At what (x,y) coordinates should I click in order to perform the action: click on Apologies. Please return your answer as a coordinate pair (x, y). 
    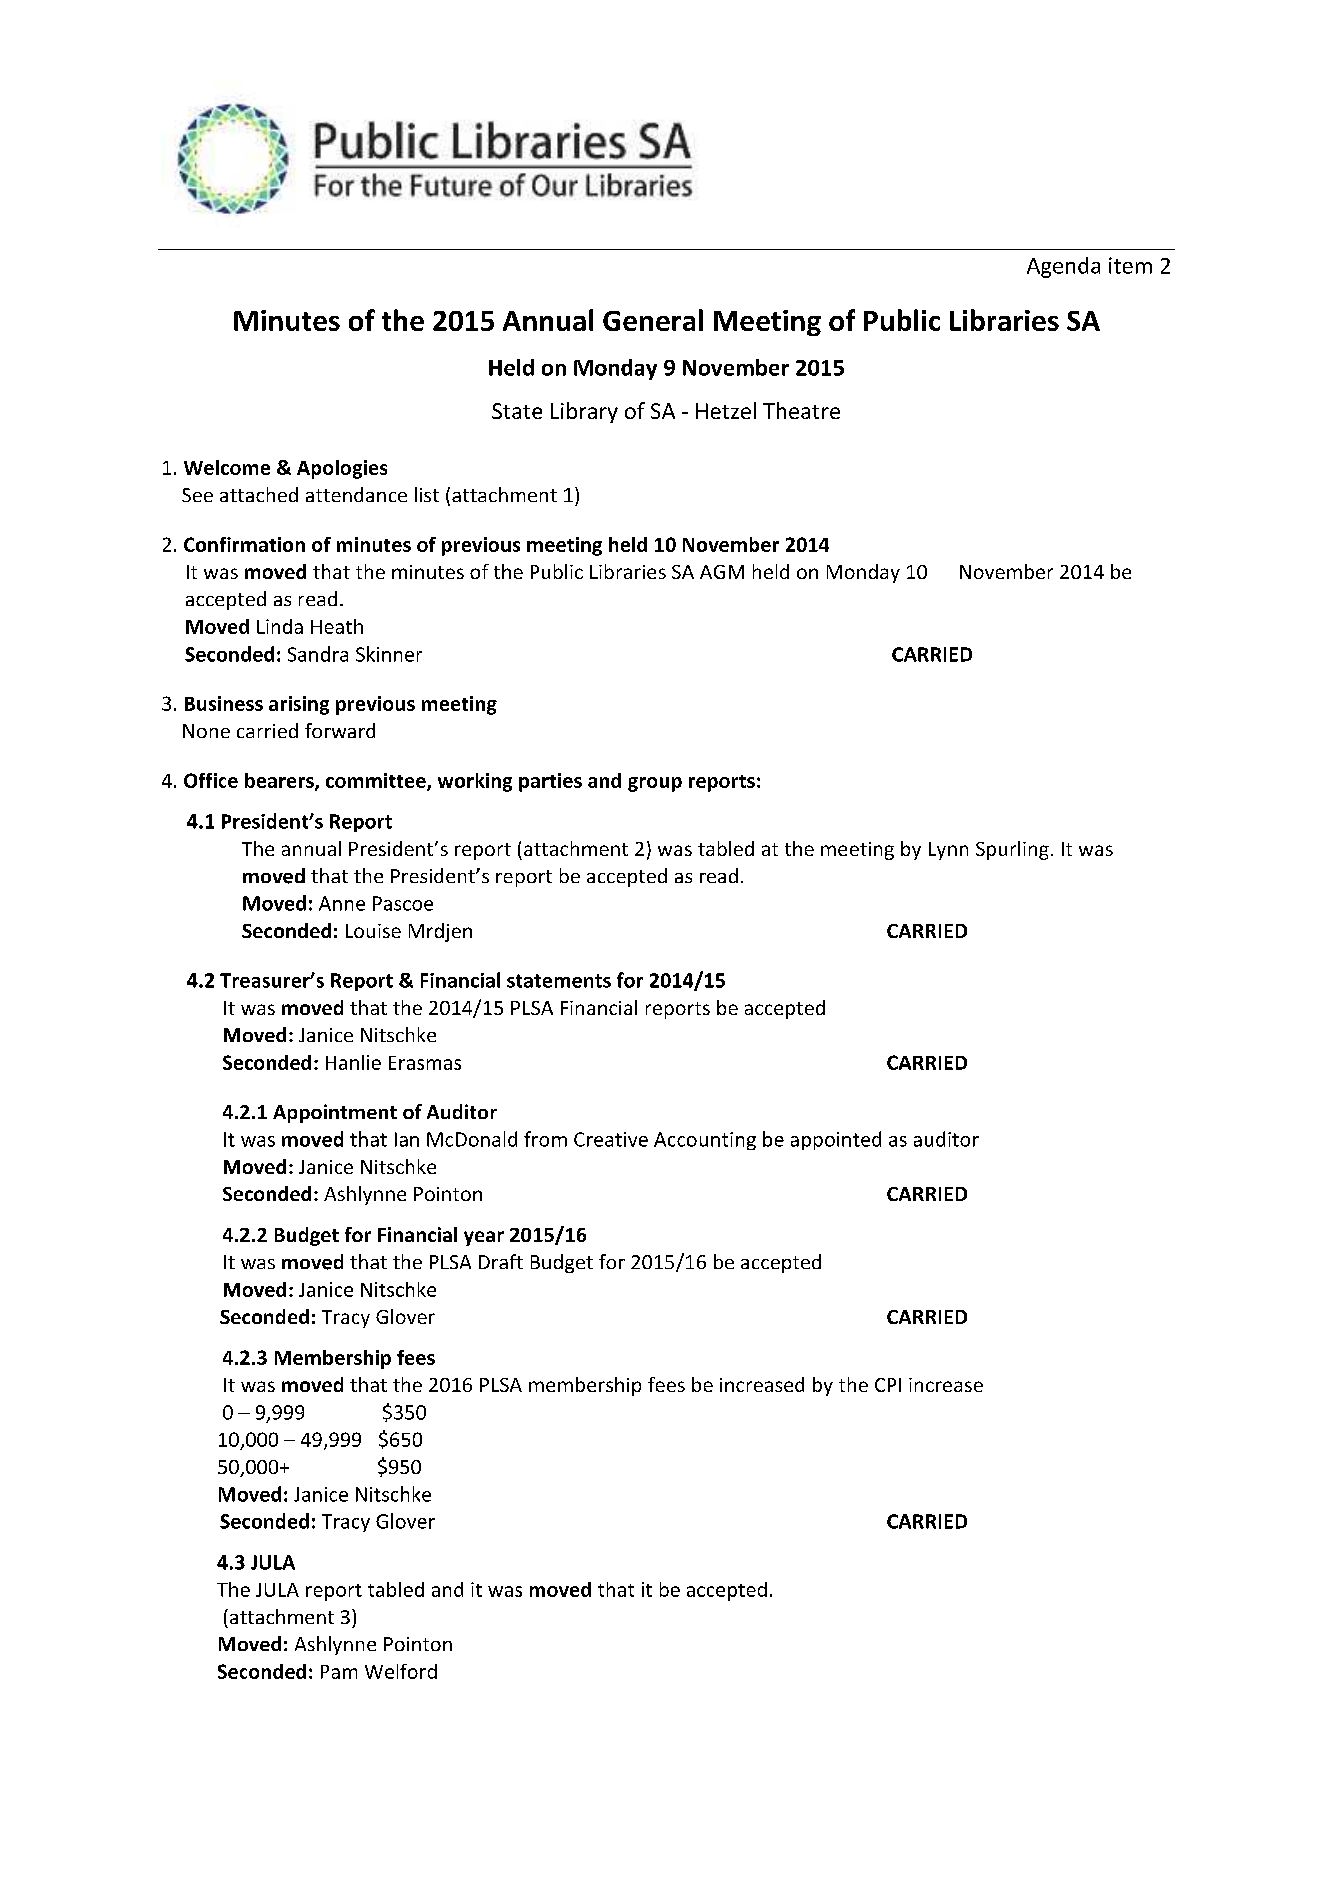
    Looking at the image, I should click on (342, 469).
